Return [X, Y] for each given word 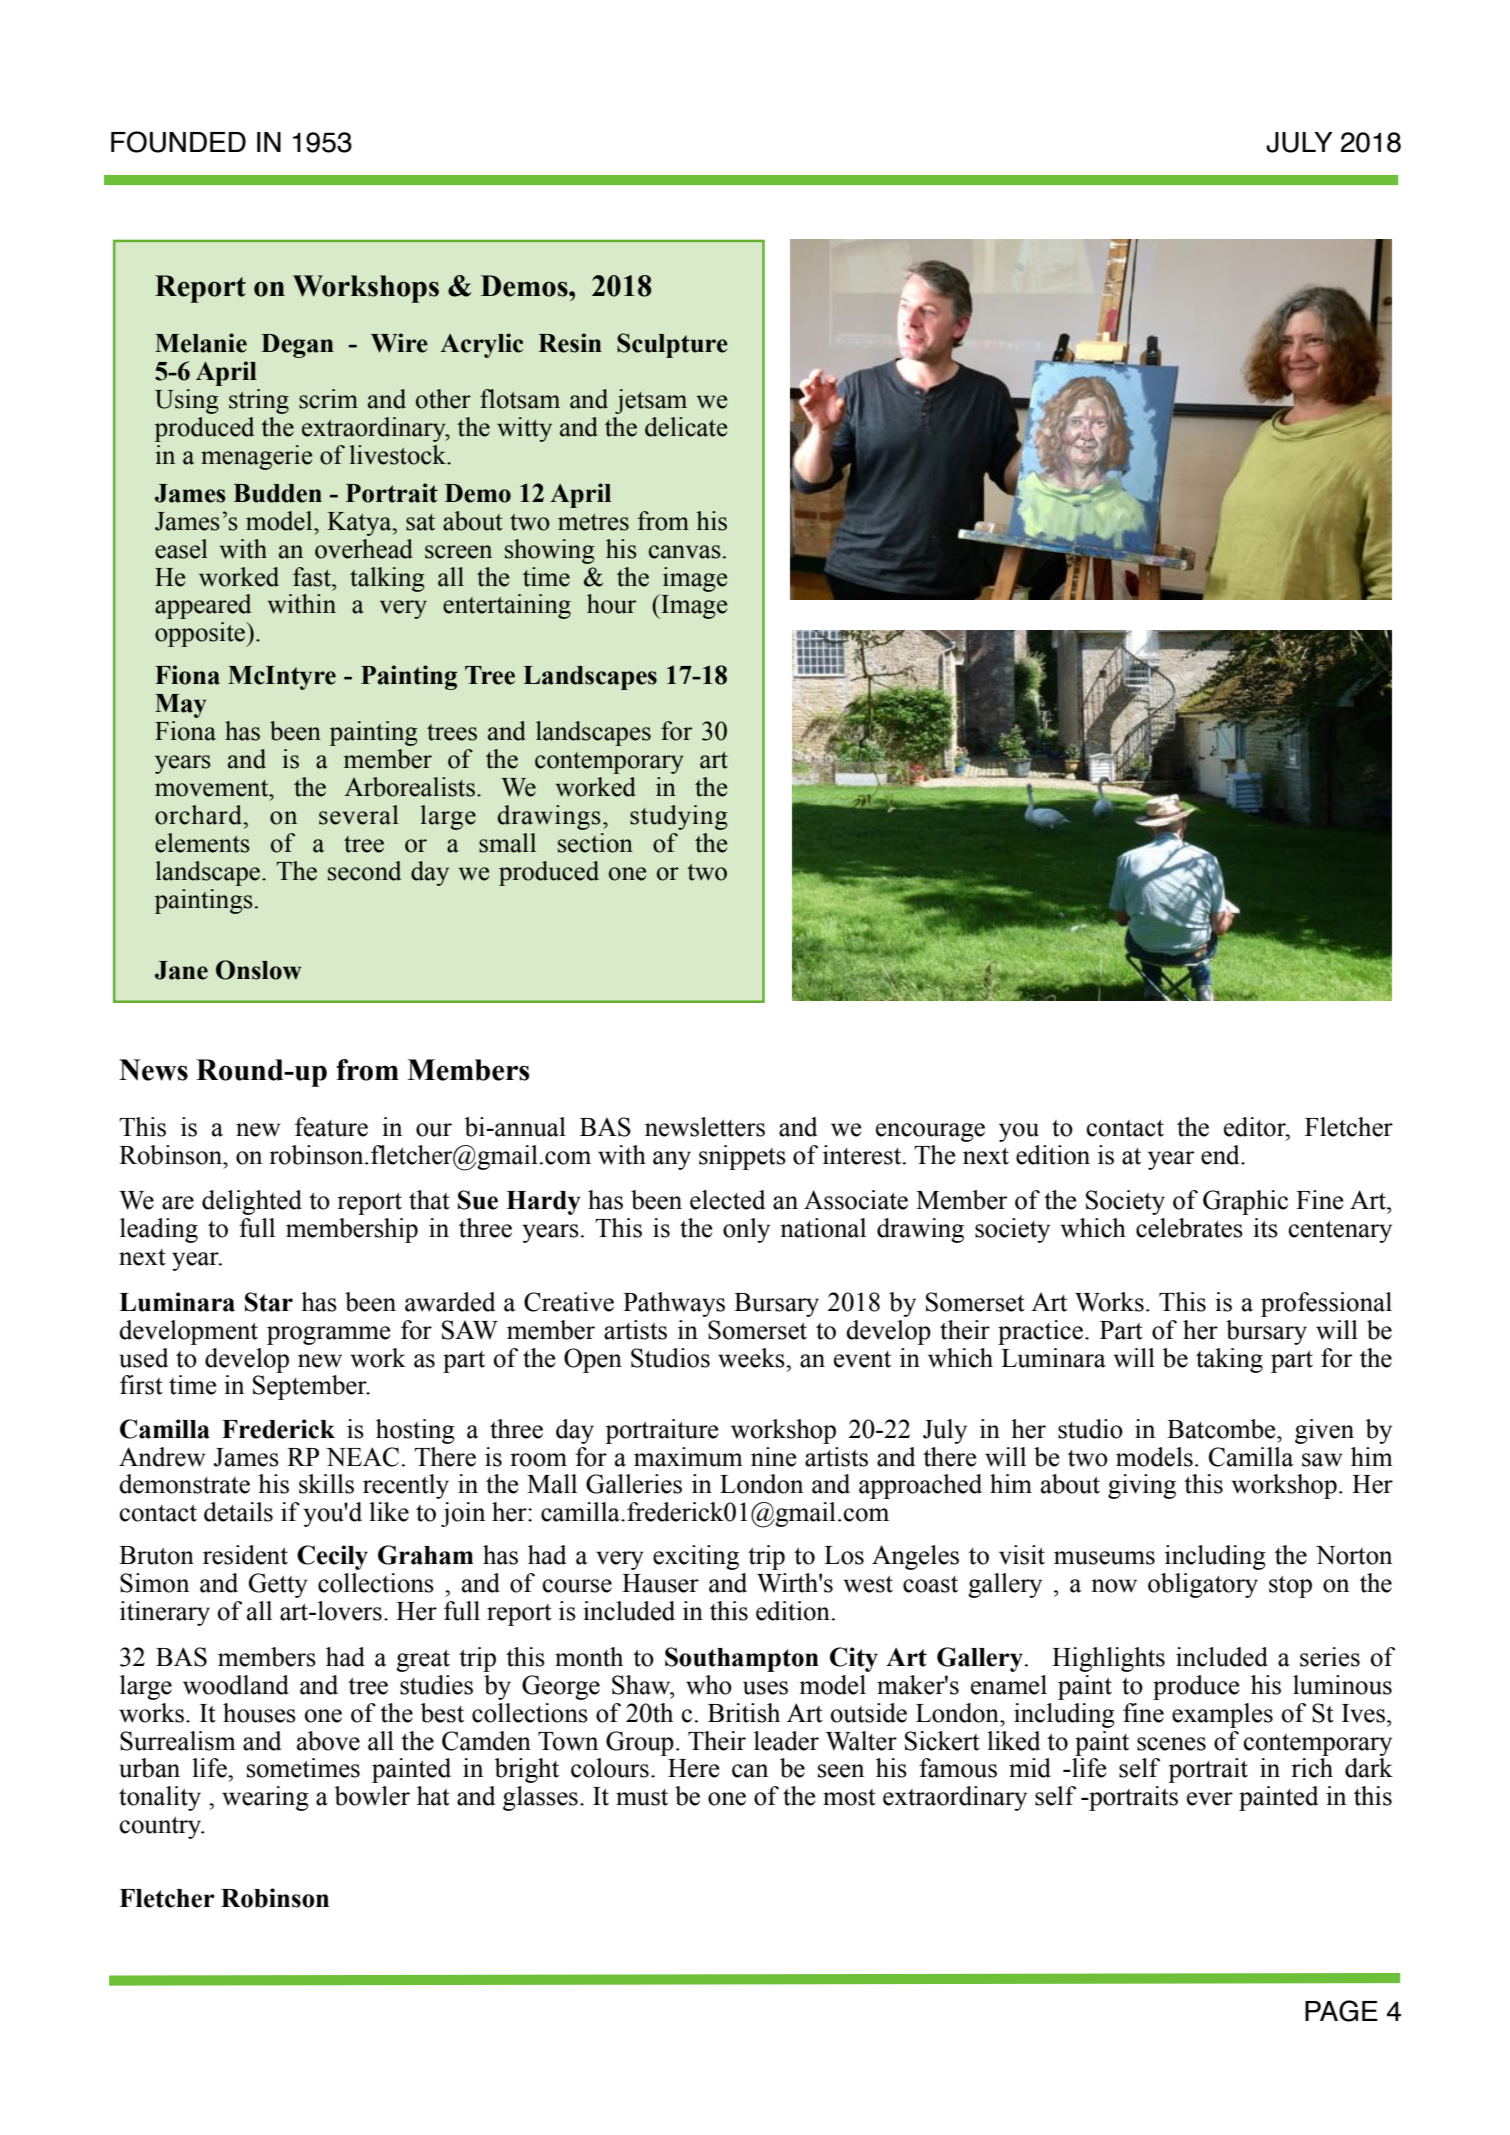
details [238, 1512]
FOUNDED [178, 142]
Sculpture [672, 345]
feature [331, 1127]
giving [1142, 1486]
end [1221, 1155]
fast [313, 577]
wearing [265, 1798]
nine [774, 1457]
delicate [686, 427]
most [849, 1797]
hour [611, 604]
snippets [742, 1157]
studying [679, 817]
